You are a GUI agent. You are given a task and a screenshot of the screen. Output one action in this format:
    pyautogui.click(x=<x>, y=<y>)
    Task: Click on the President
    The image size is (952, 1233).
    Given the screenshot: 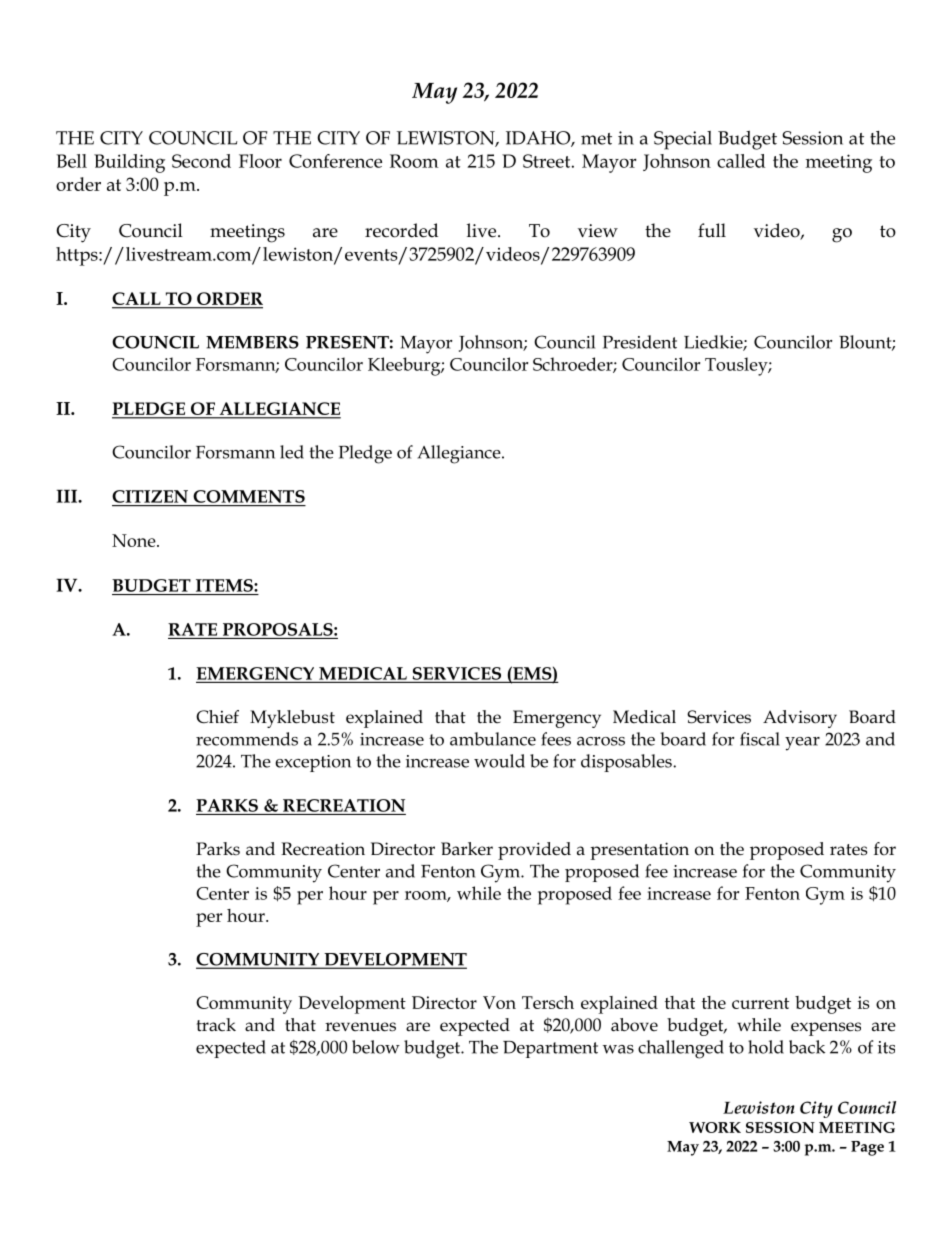 What is the action you would take?
    pyautogui.click(x=640, y=342)
